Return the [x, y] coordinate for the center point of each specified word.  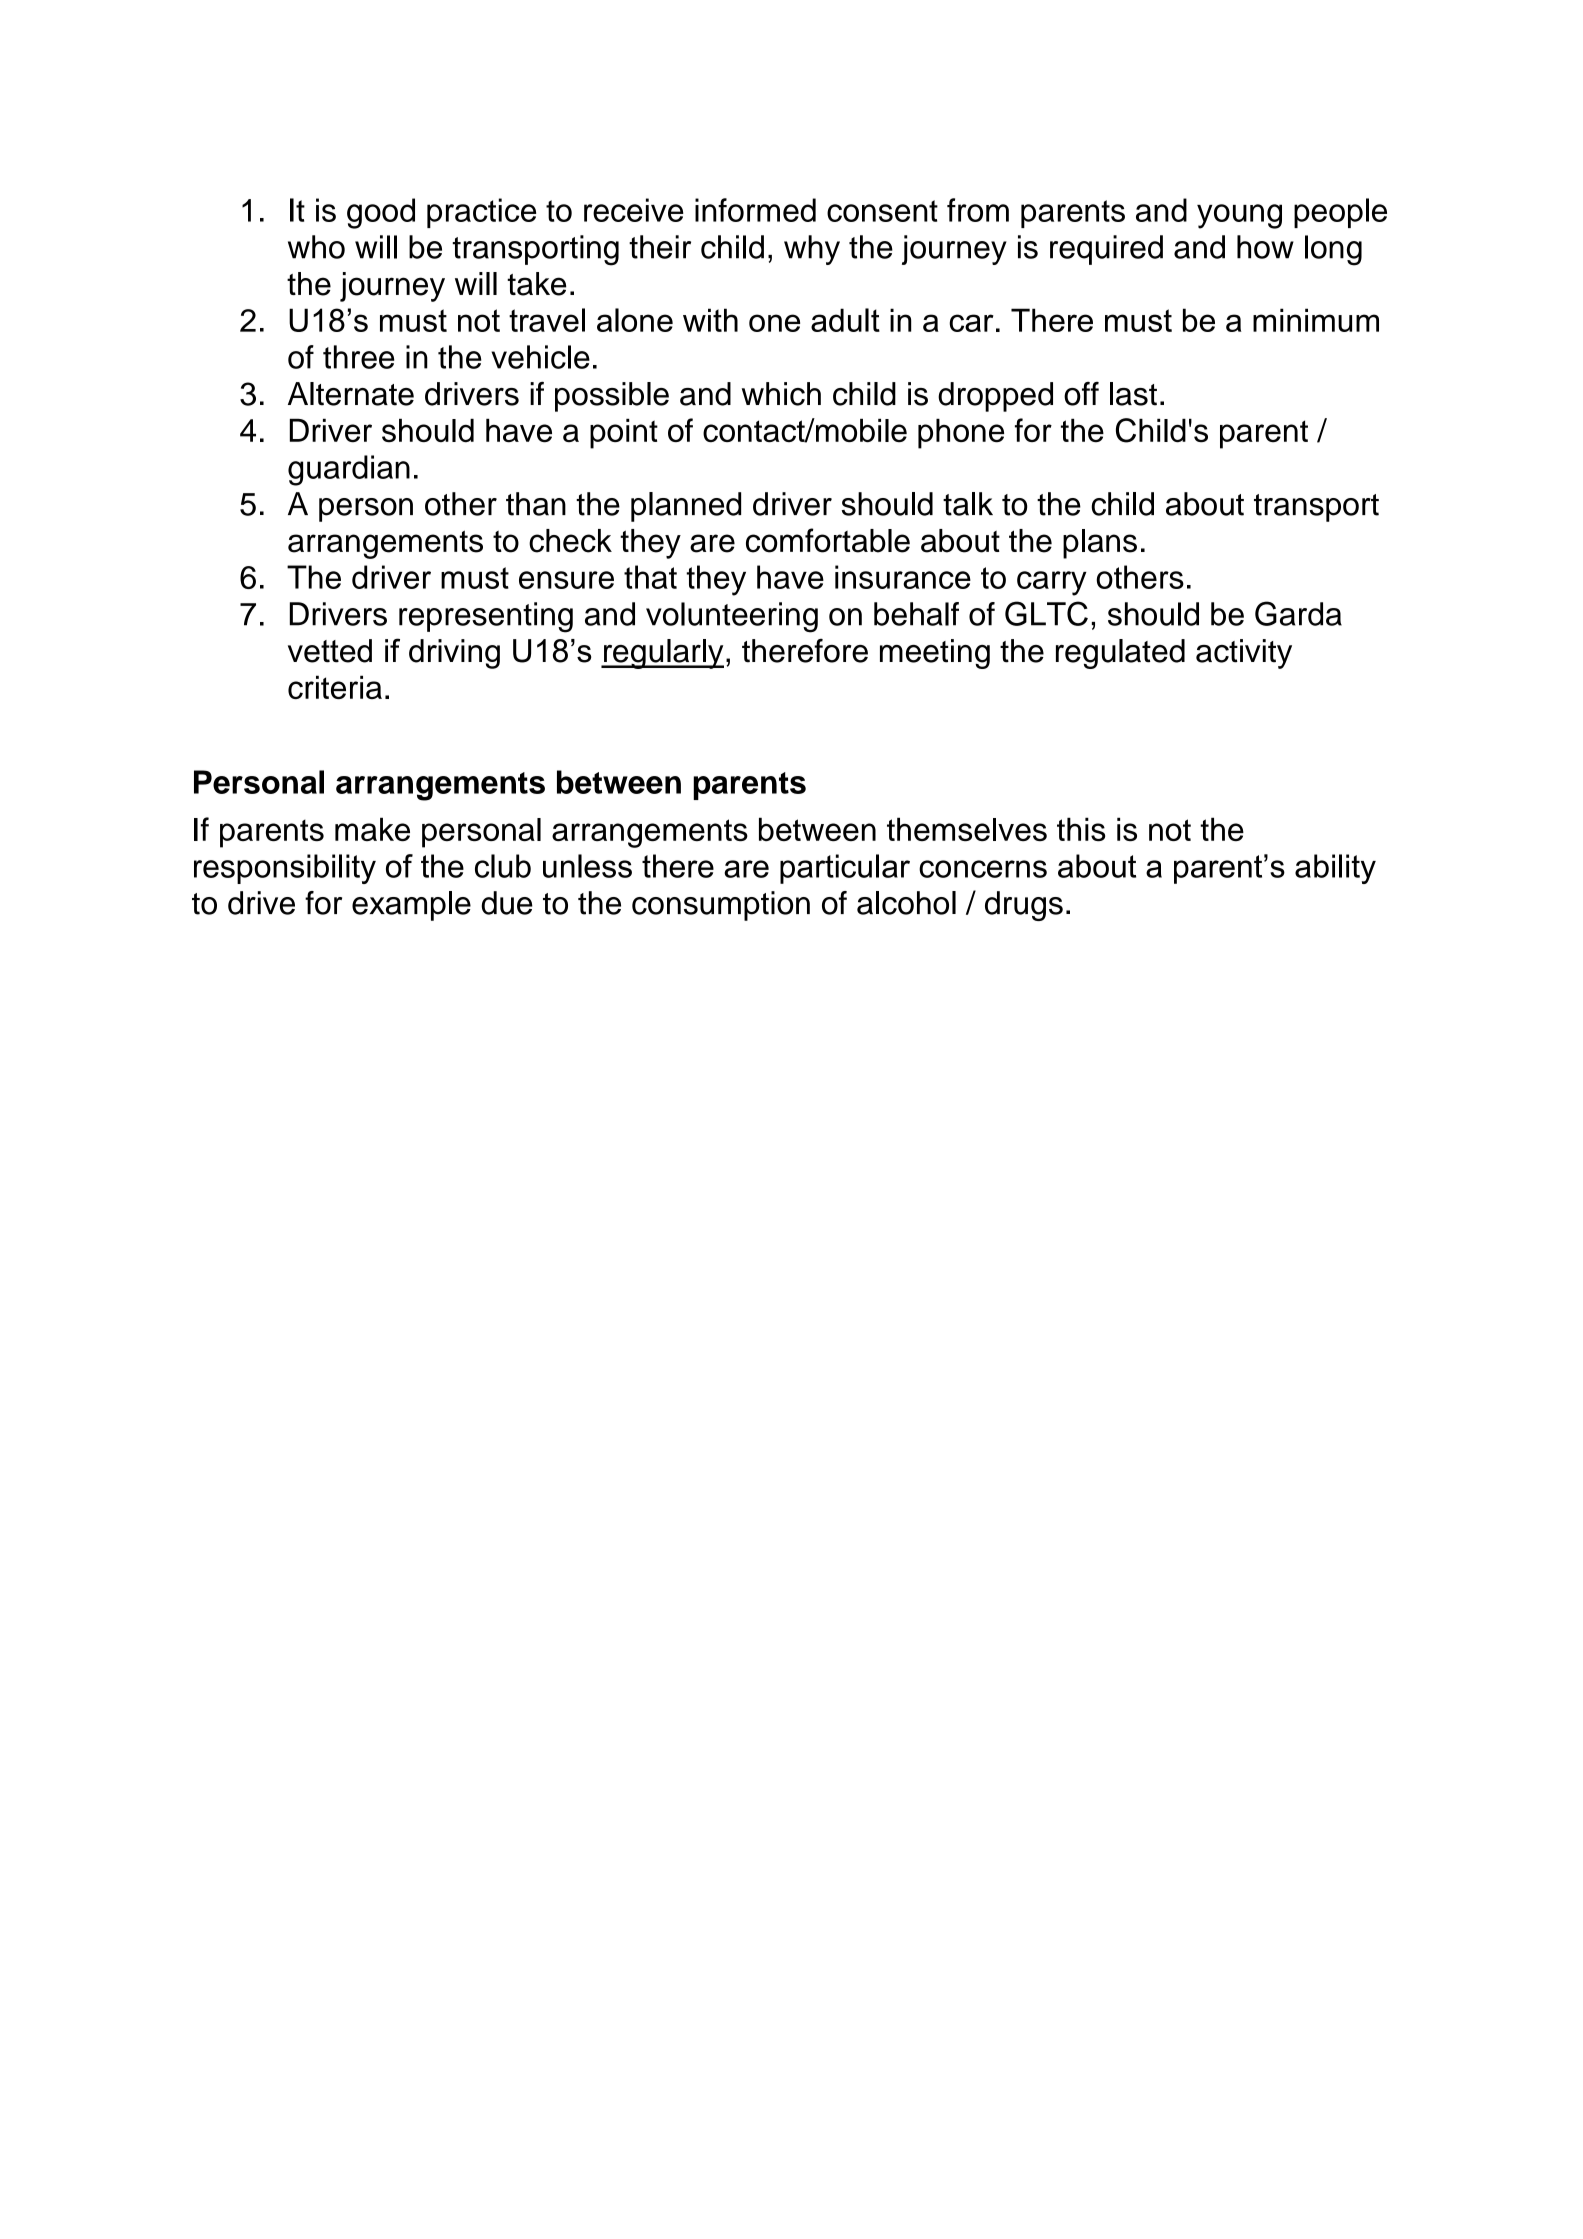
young [1239, 216]
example [411, 906]
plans [1100, 544]
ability [1335, 869]
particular [845, 869]
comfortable [828, 540]
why [812, 250]
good [381, 213]
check [570, 541]
